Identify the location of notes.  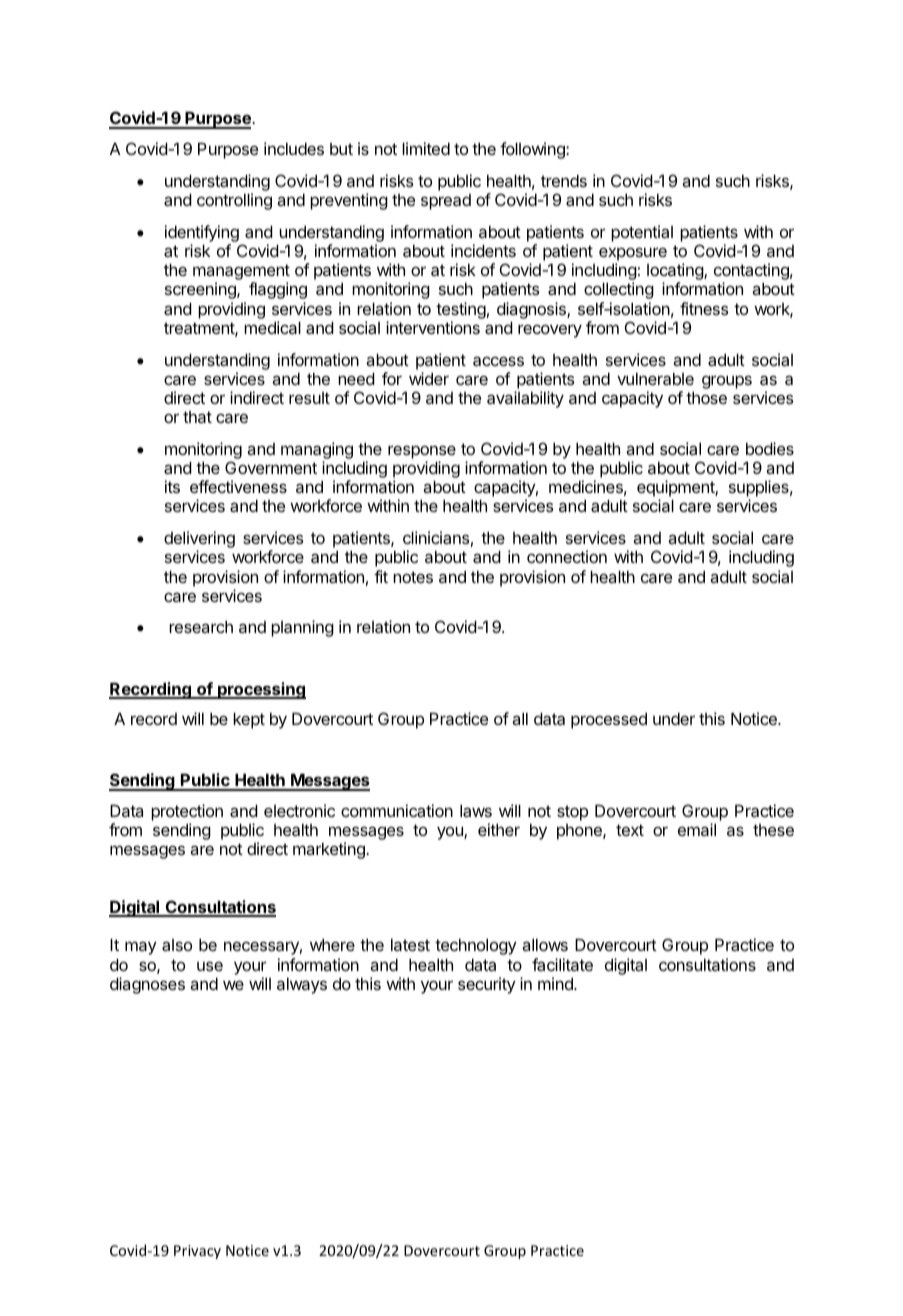
(413, 577).
